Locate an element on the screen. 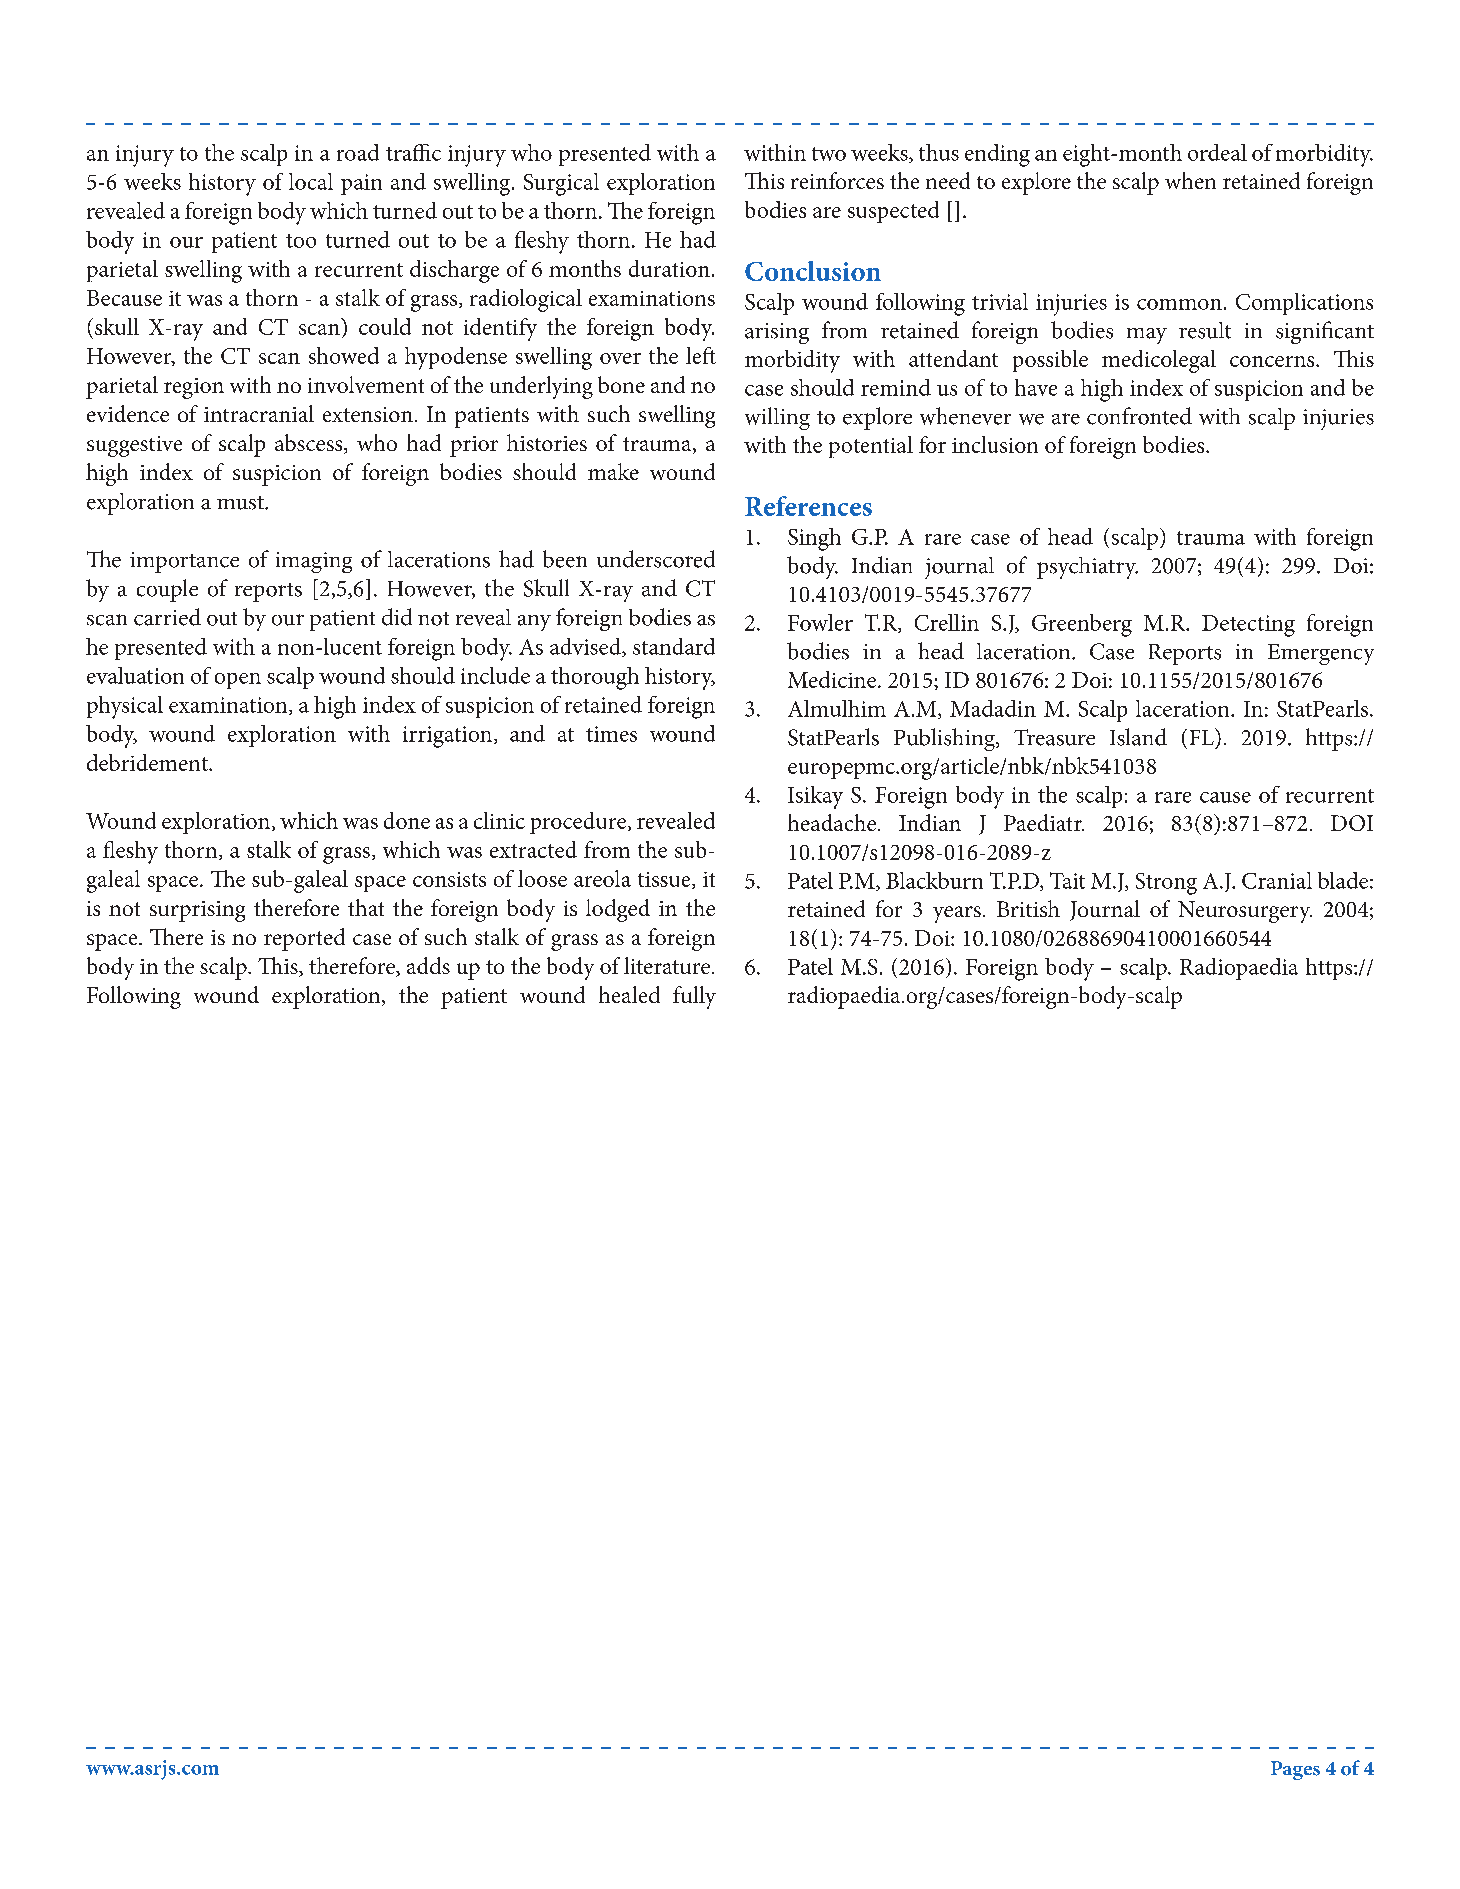  ordeal is located at coordinates (1217, 152).
